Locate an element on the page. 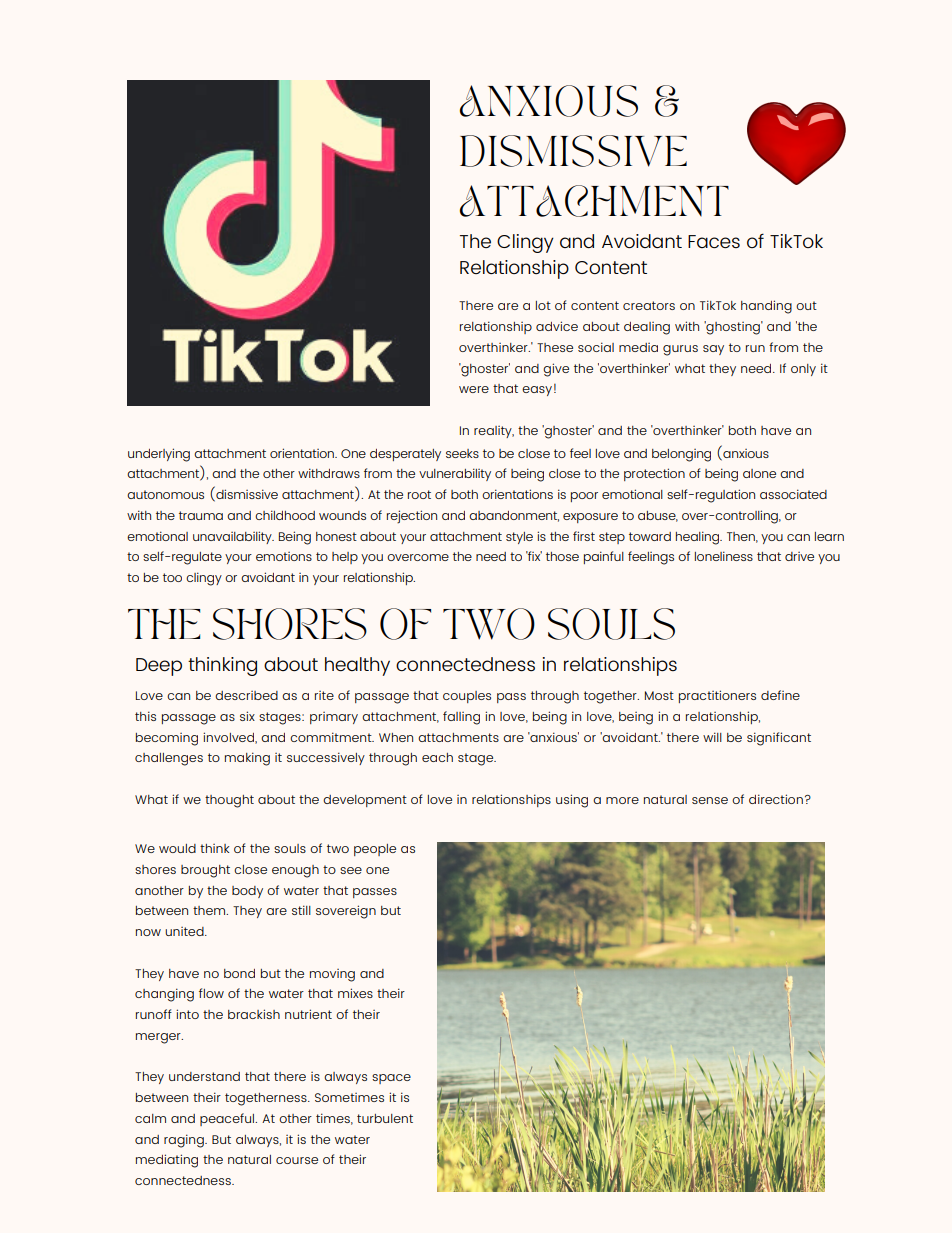 The width and height of the image is (952, 1233). couples is located at coordinates (467, 697).
